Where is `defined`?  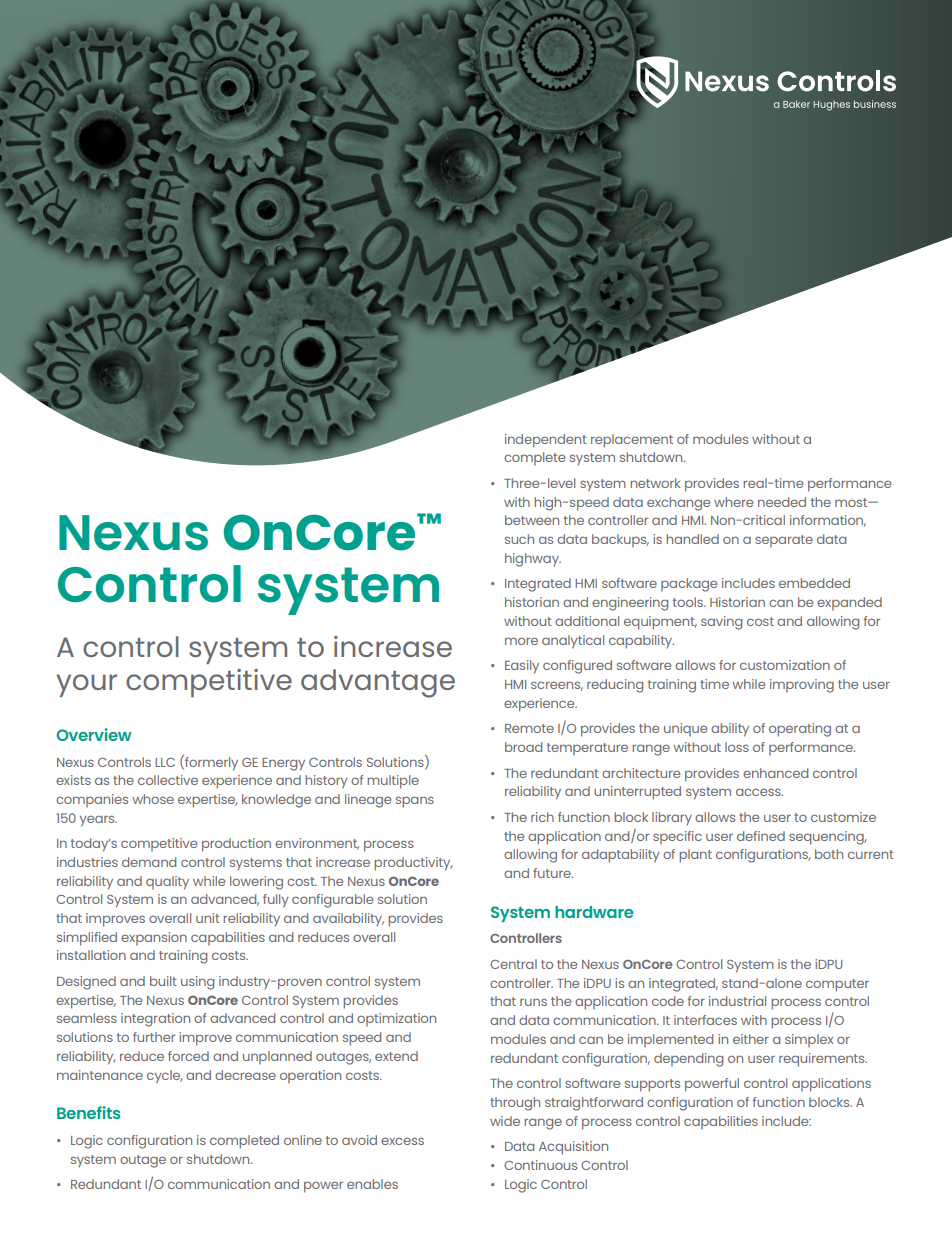 defined is located at coordinates (761, 836).
